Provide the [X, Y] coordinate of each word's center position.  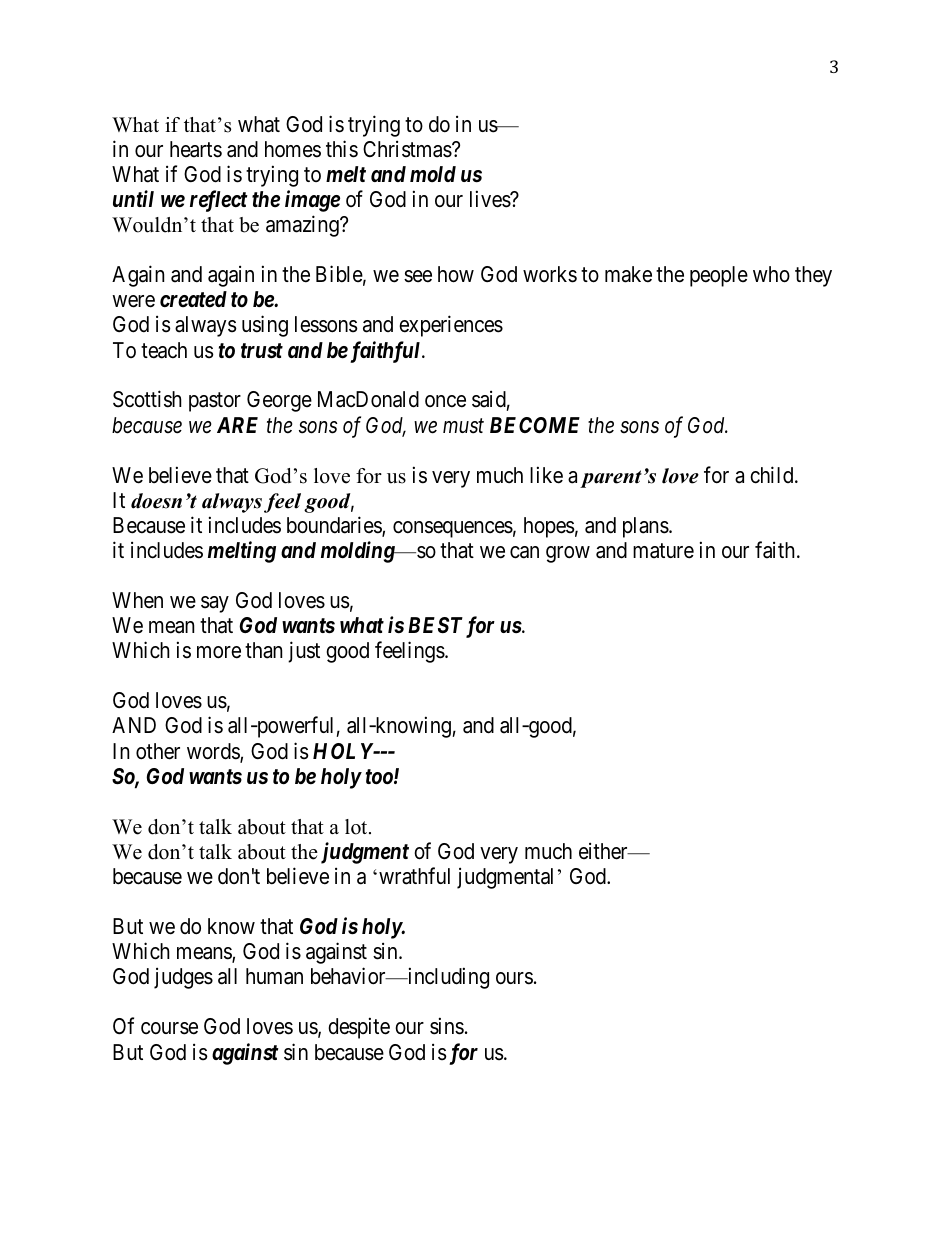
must [463, 426]
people [719, 276]
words [214, 752]
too [379, 777]
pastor [215, 402]
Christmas [407, 149]
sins [447, 1026]
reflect [219, 201]
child [773, 475]
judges [183, 978]
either [604, 851]
